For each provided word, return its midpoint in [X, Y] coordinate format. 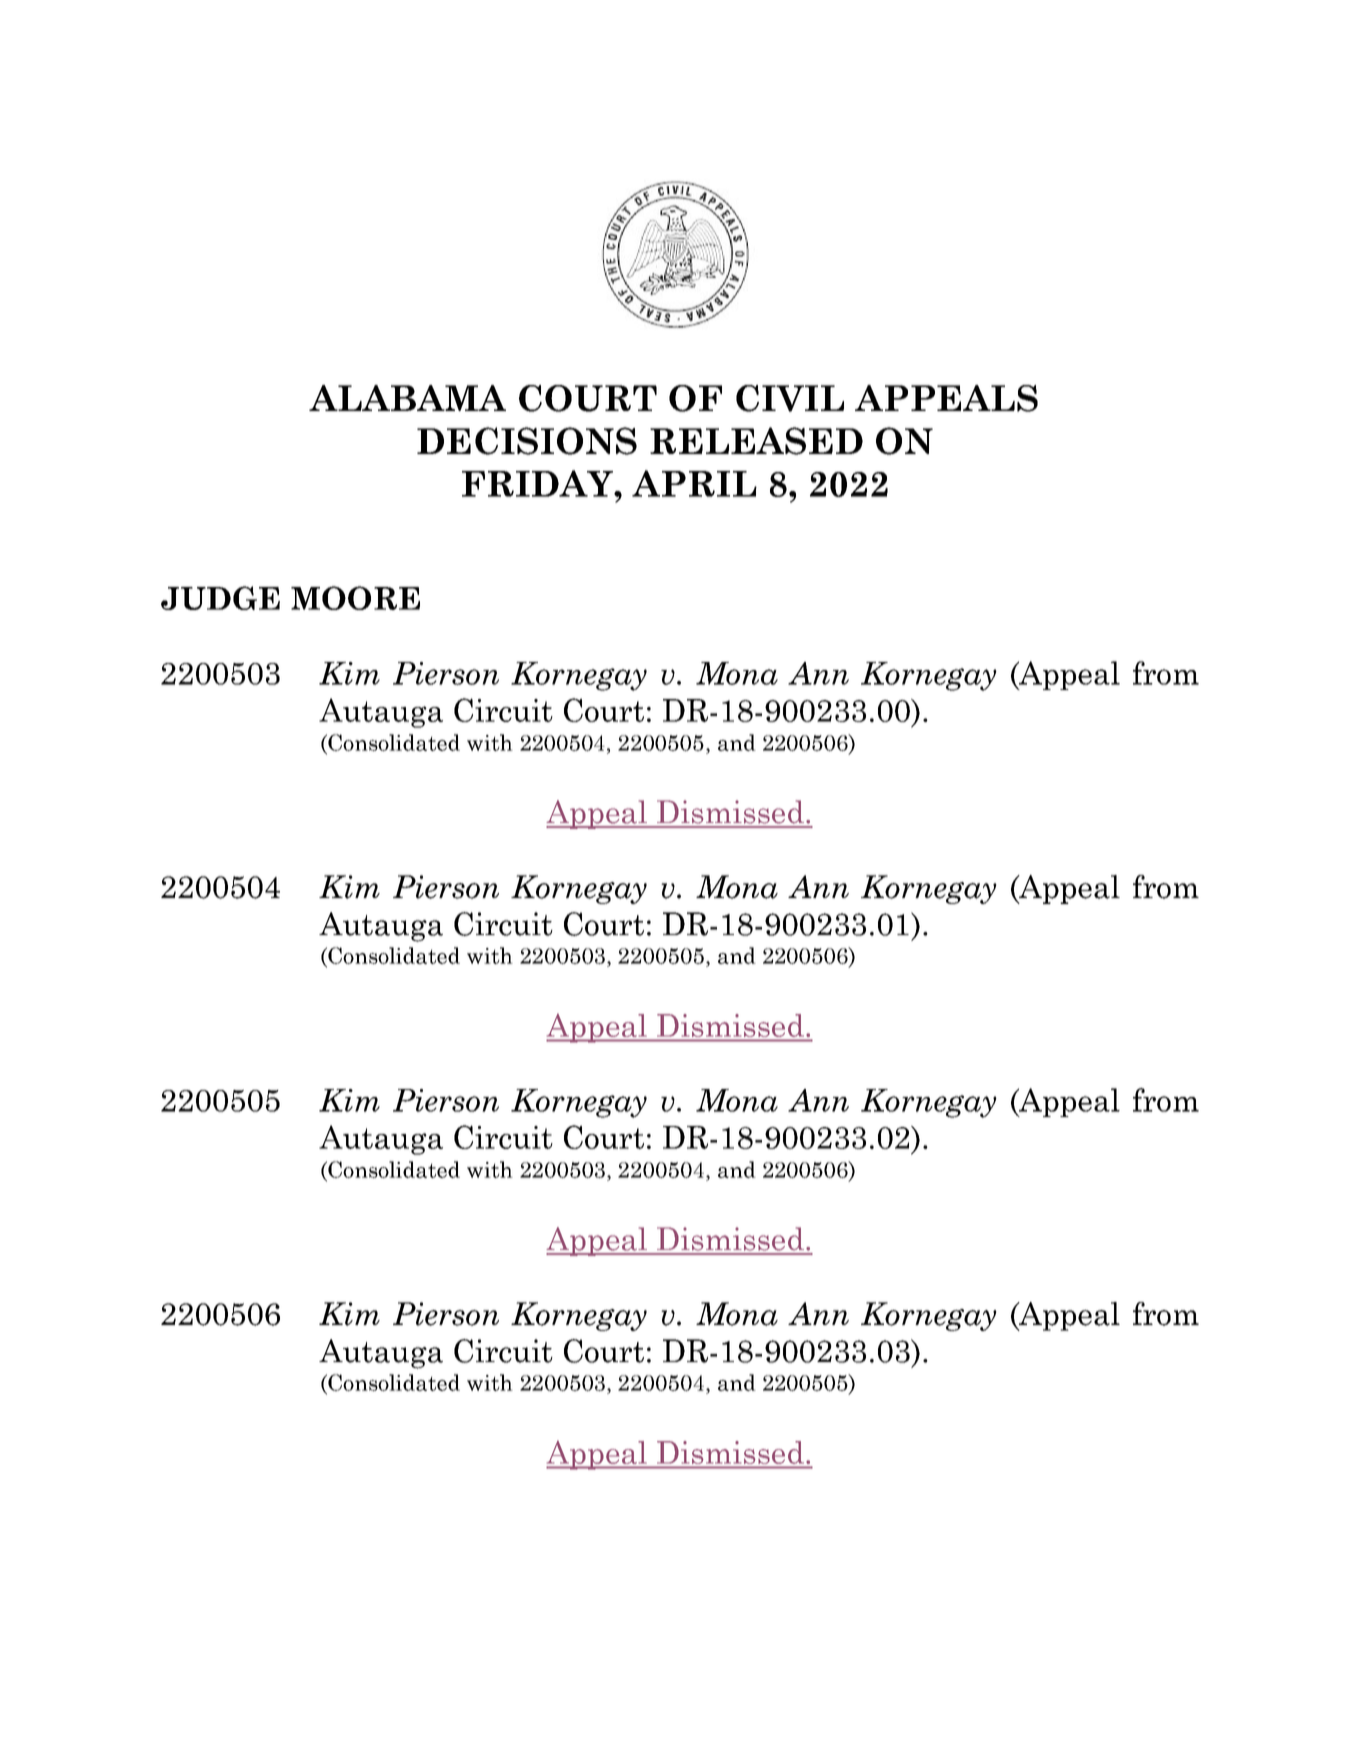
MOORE [355, 598]
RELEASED [756, 441]
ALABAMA [407, 398]
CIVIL [790, 398]
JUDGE [220, 598]
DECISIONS [527, 441]
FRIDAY [538, 483]
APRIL [694, 483]
